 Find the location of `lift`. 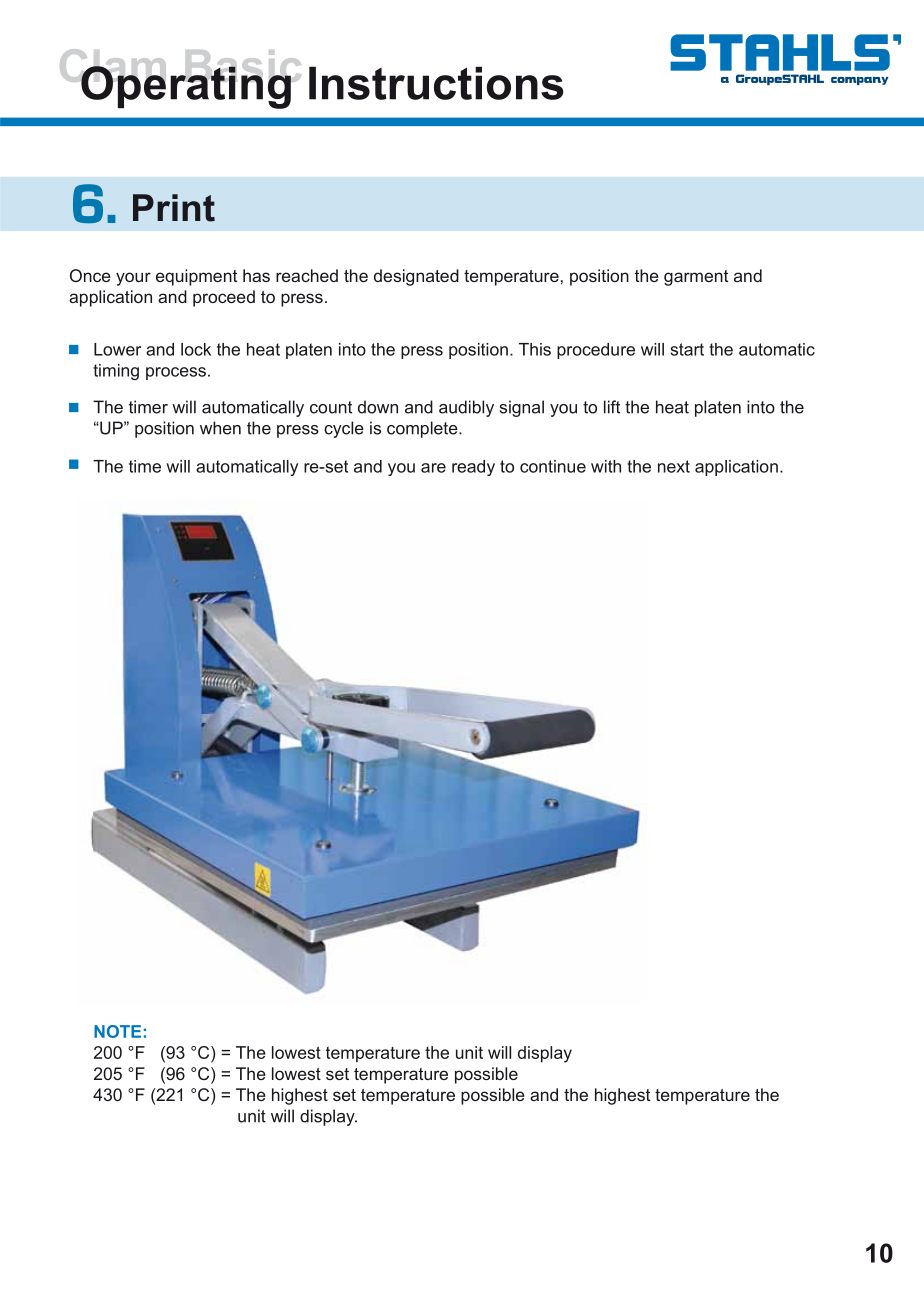

lift is located at coordinates (612, 407).
